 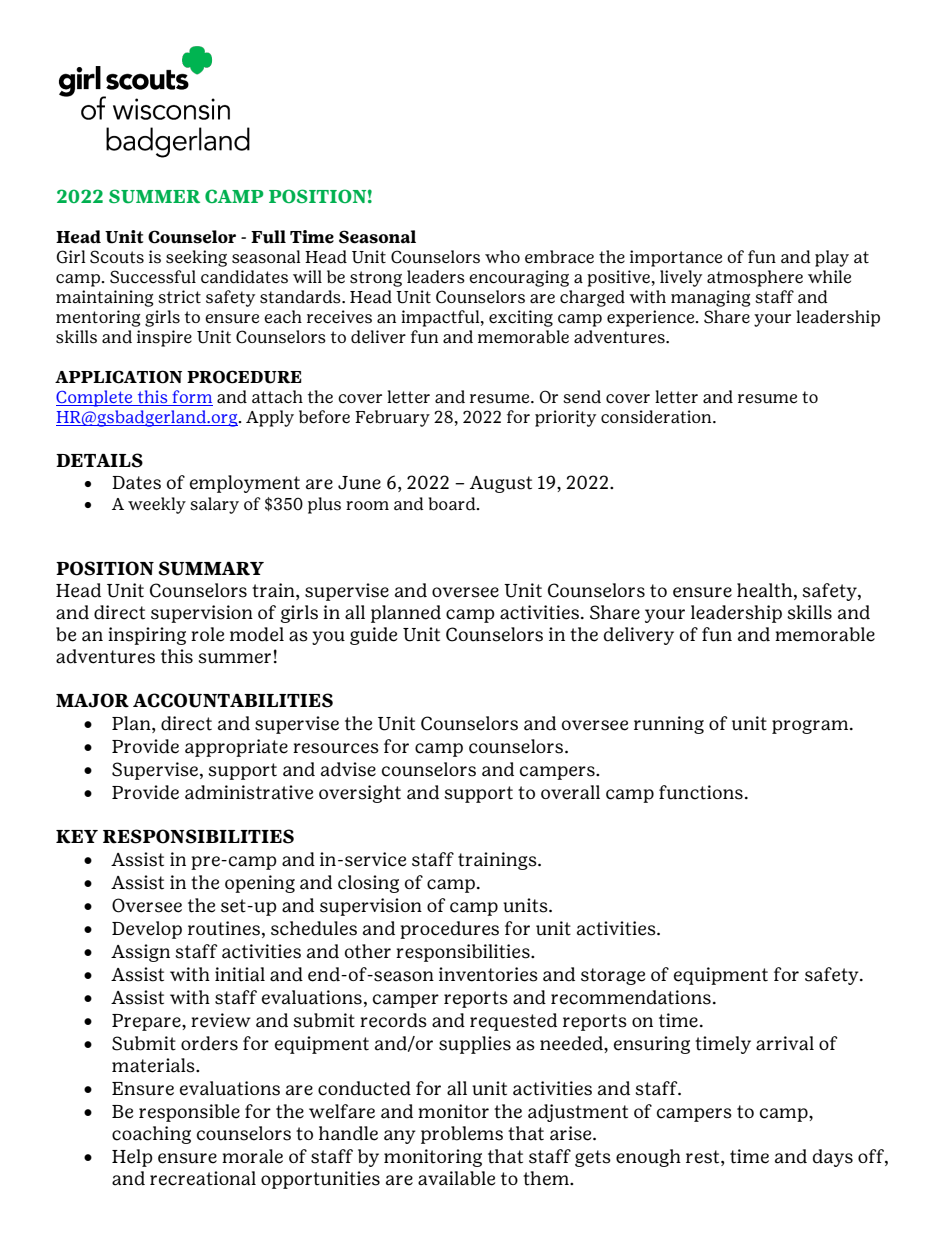 What do you see at coordinates (810, 727) in the page?
I see `program` at bounding box center [810, 727].
